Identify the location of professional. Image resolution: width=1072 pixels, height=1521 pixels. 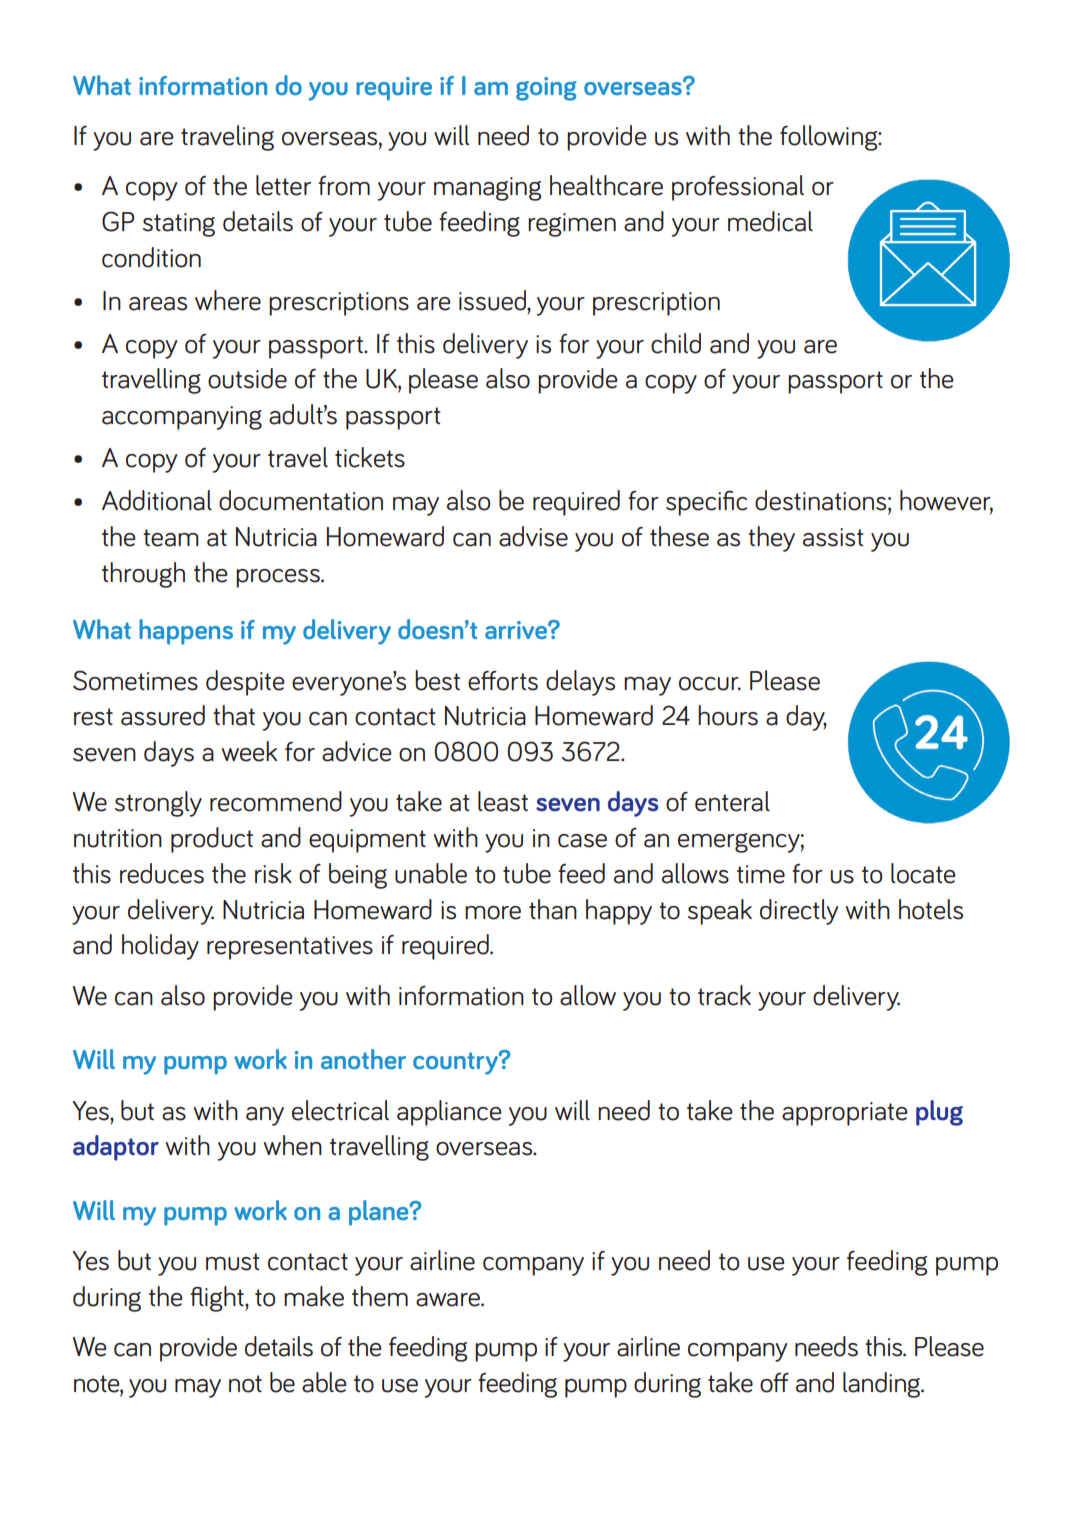
(738, 188).
